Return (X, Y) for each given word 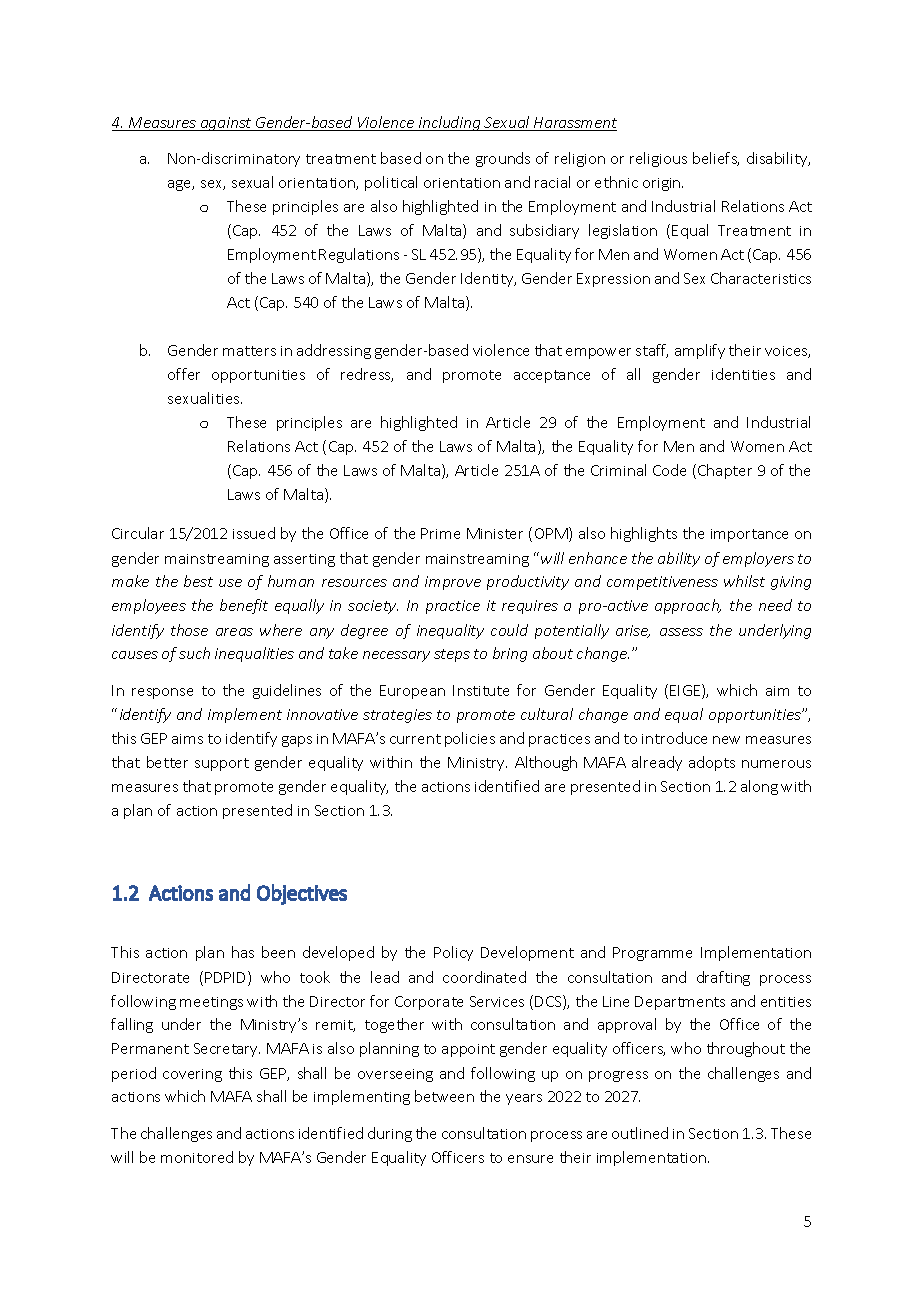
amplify (700, 351)
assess (681, 632)
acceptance (552, 376)
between (444, 1096)
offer (184, 374)
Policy (453, 953)
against (226, 124)
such (194, 653)
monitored (197, 1157)
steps (452, 655)
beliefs (716, 159)
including (450, 123)
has (243, 952)
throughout (746, 1049)
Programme (652, 954)
